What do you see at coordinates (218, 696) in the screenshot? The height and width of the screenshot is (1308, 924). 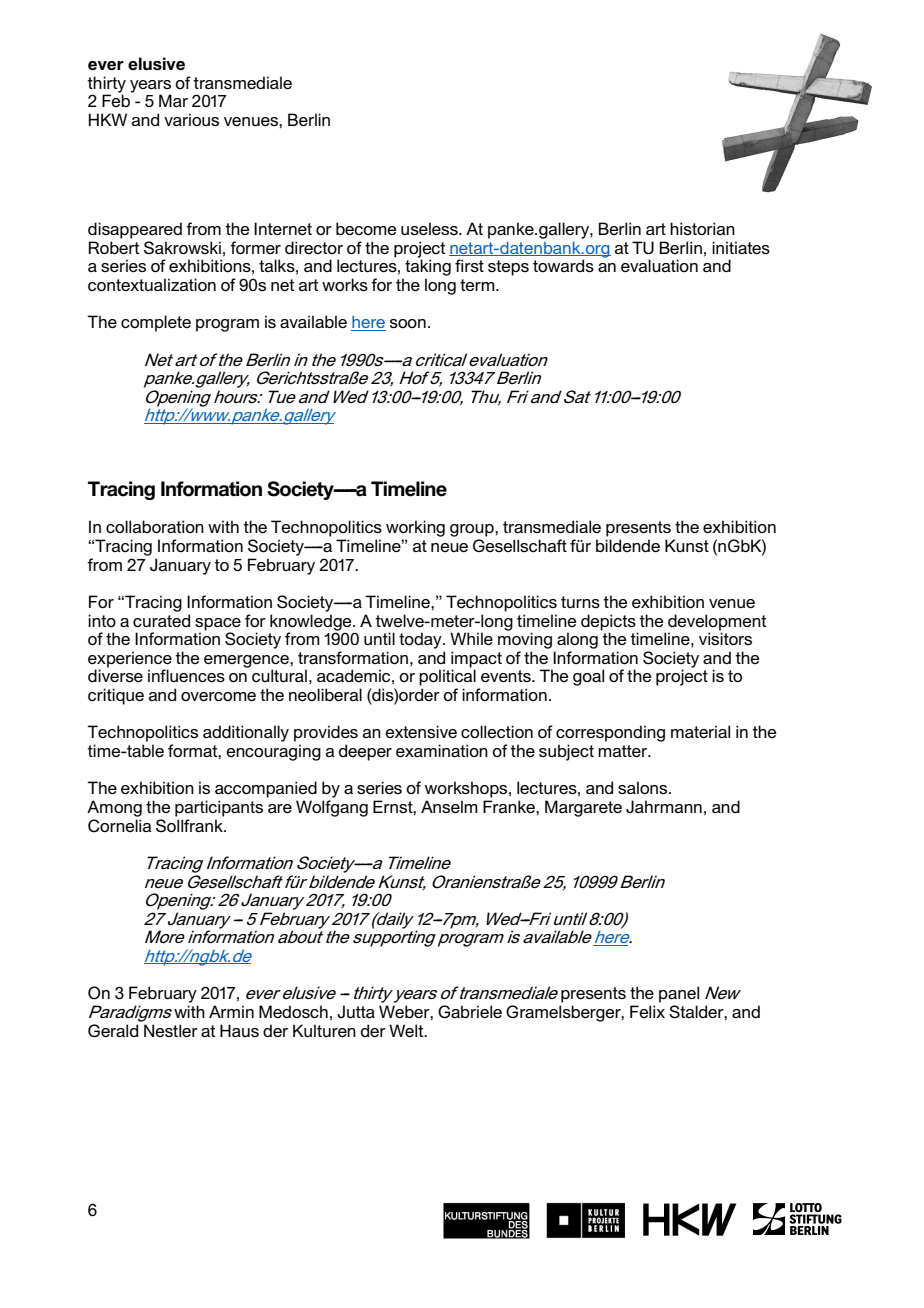 I see `overcome` at bounding box center [218, 696].
